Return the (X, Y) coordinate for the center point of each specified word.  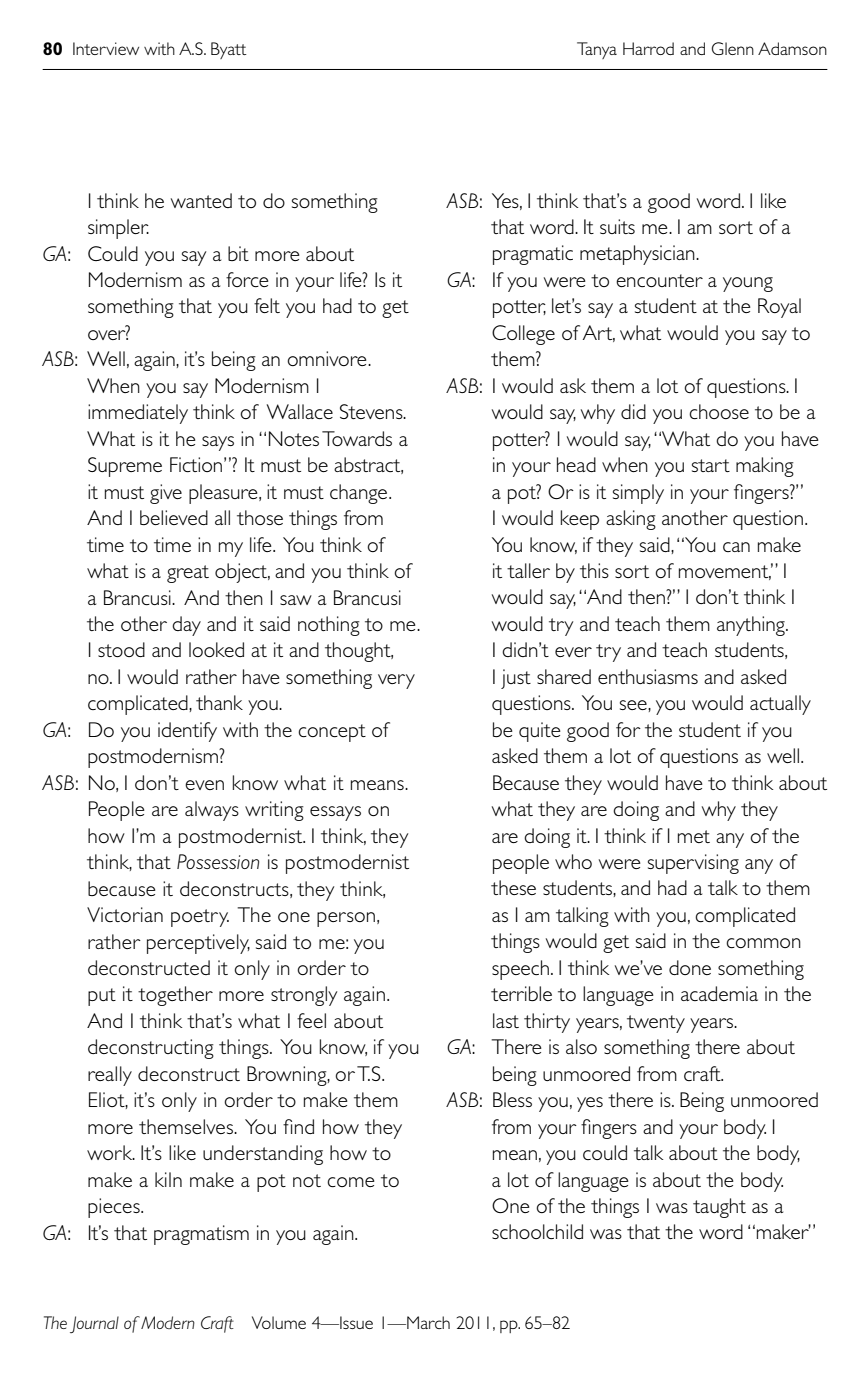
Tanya (597, 50)
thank (219, 702)
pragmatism (201, 1235)
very (396, 681)
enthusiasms (648, 676)
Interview (106, 48)
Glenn (733, 48)
